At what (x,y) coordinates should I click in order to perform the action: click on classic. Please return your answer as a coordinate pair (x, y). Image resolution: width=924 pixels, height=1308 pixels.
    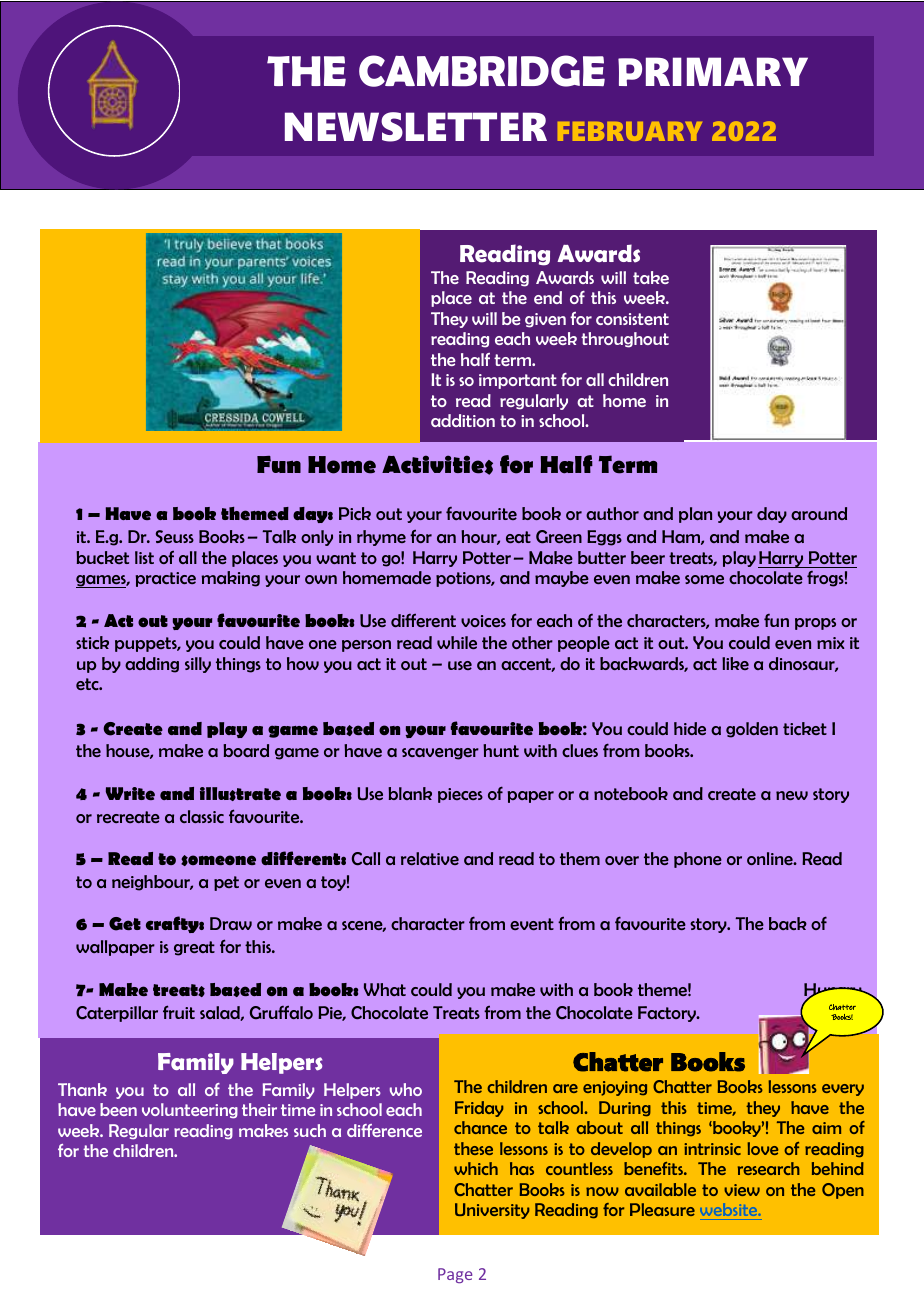
    Looking at the image, I should click on (202, 816).
